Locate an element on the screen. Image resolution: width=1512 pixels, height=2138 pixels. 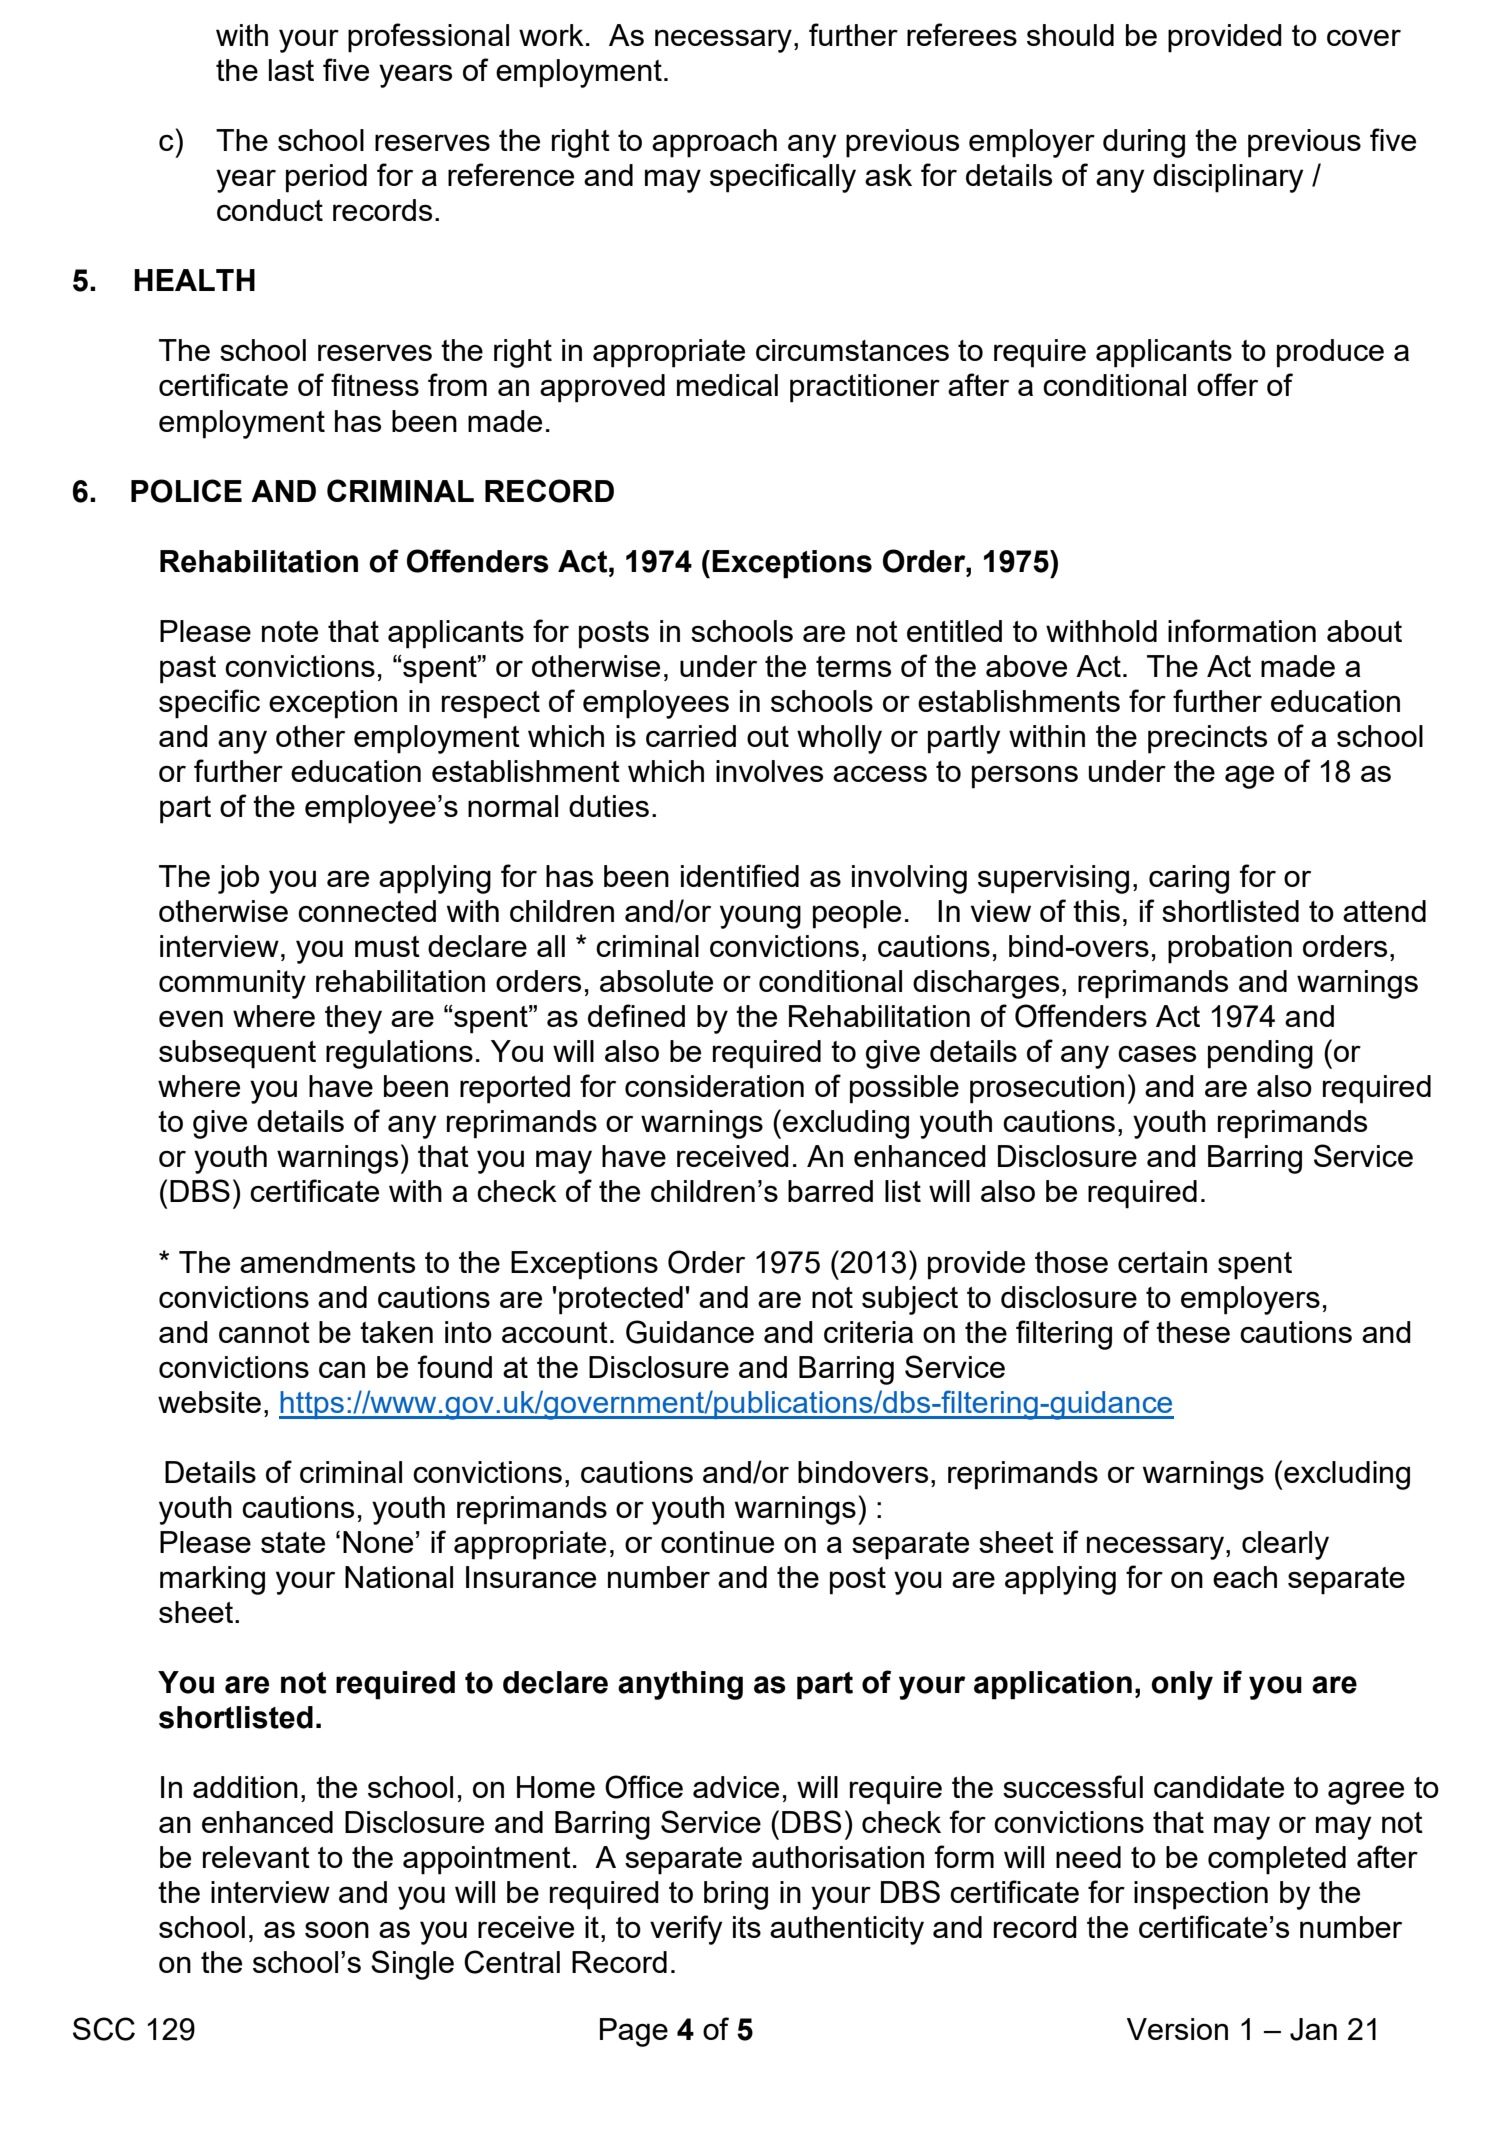
approach is located at coordinates (714, 143).
